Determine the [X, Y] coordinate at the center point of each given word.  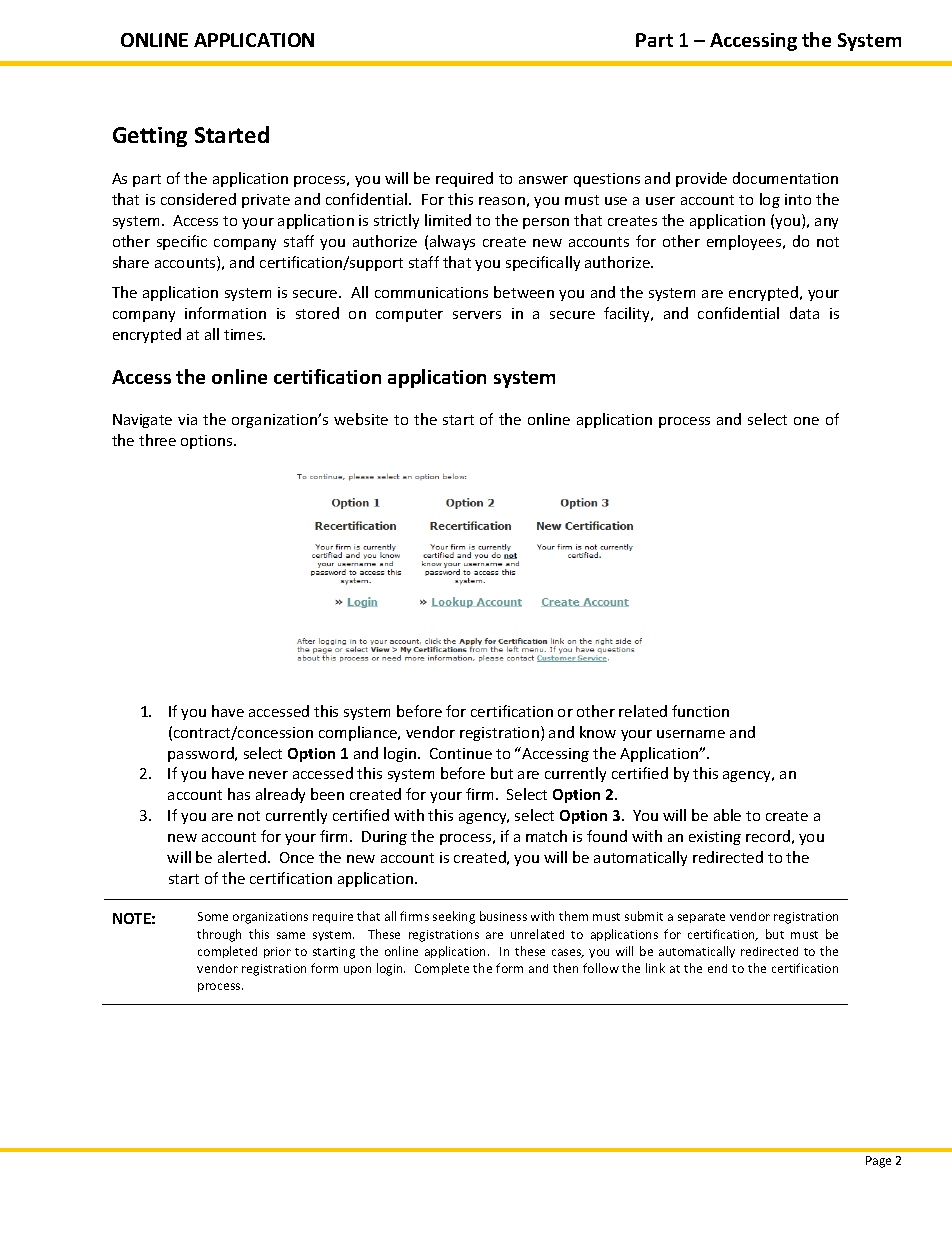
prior [277, 952]
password [202, 754]
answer [543, 180]
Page [878, 1162]
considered [198, 199]
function [700, 711]
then [565, 968]
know [598, 732]
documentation [785, 178]
